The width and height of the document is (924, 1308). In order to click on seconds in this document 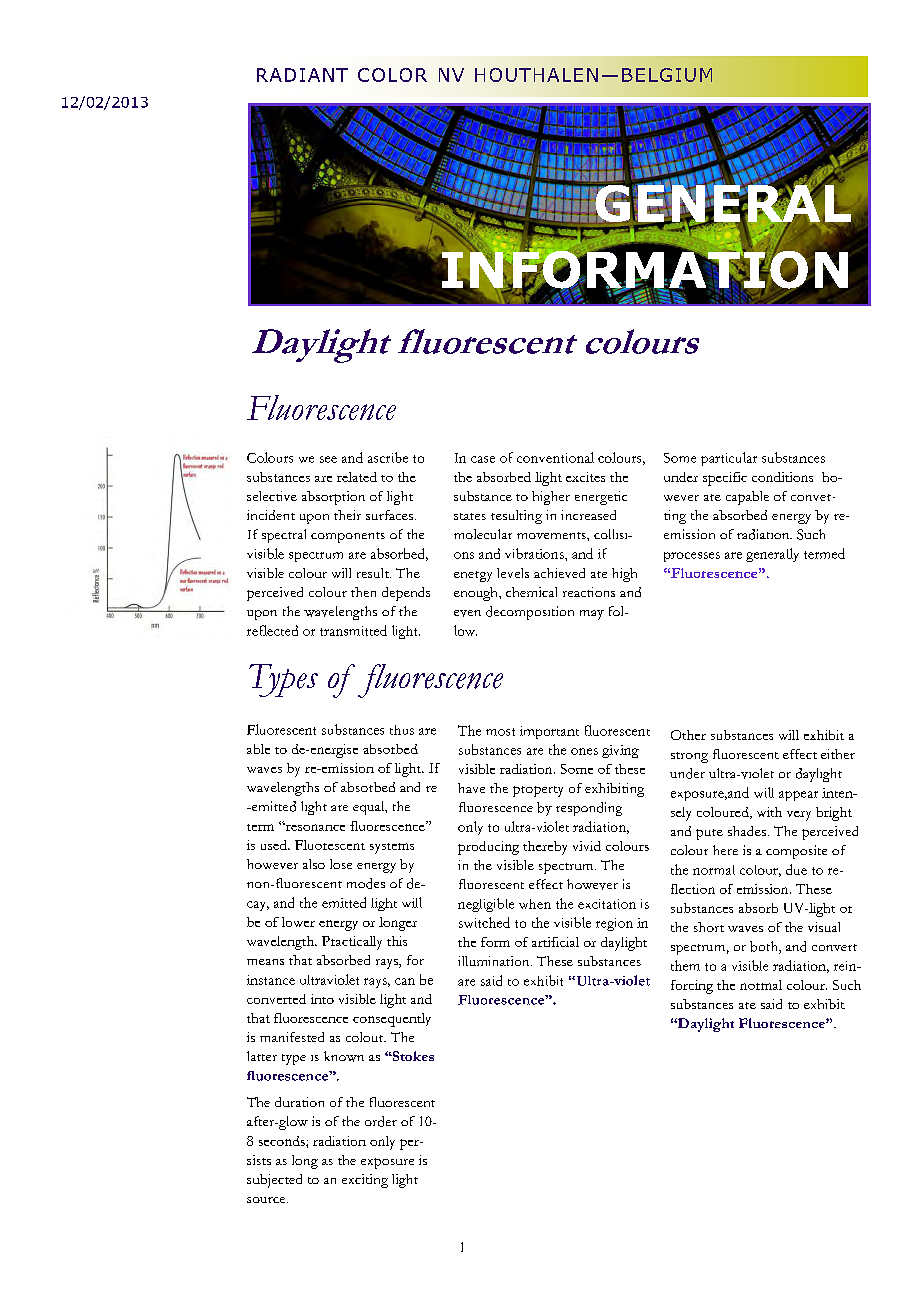, I will do `click(283, 1141)`.
